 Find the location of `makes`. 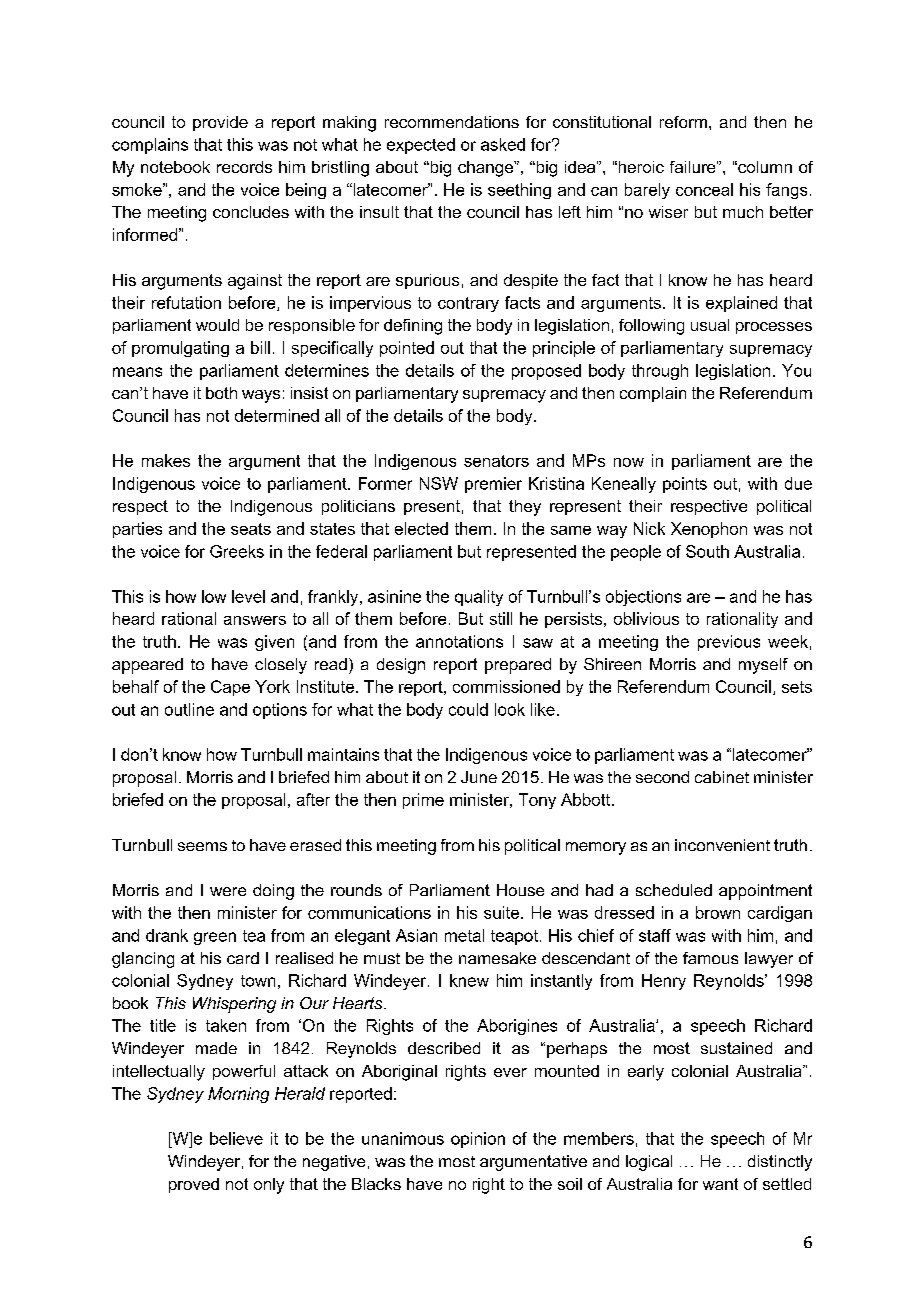

makes is located at coordinates (166, 460).
